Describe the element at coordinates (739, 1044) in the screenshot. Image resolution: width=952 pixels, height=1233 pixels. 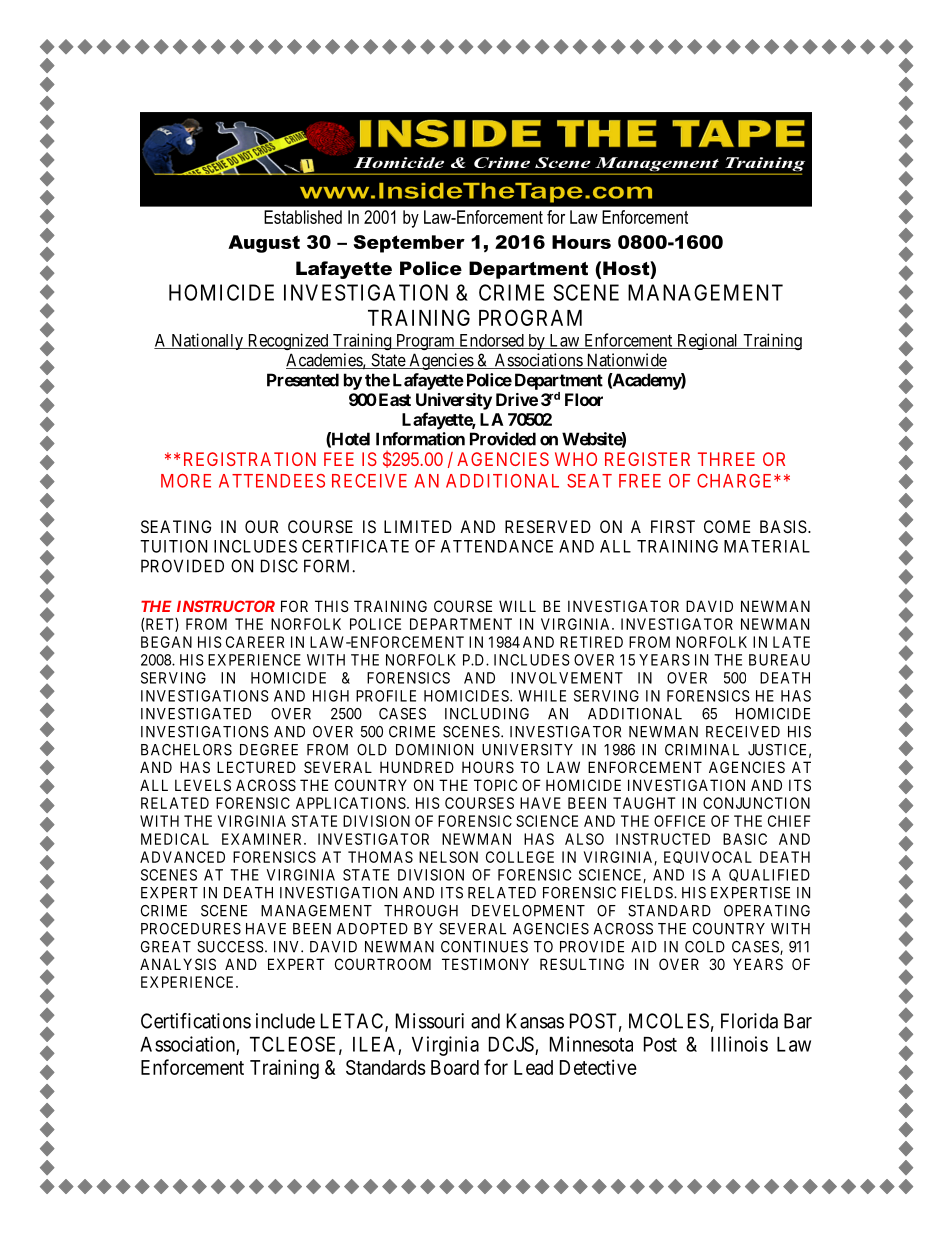
I see `Illinois` at that location.
